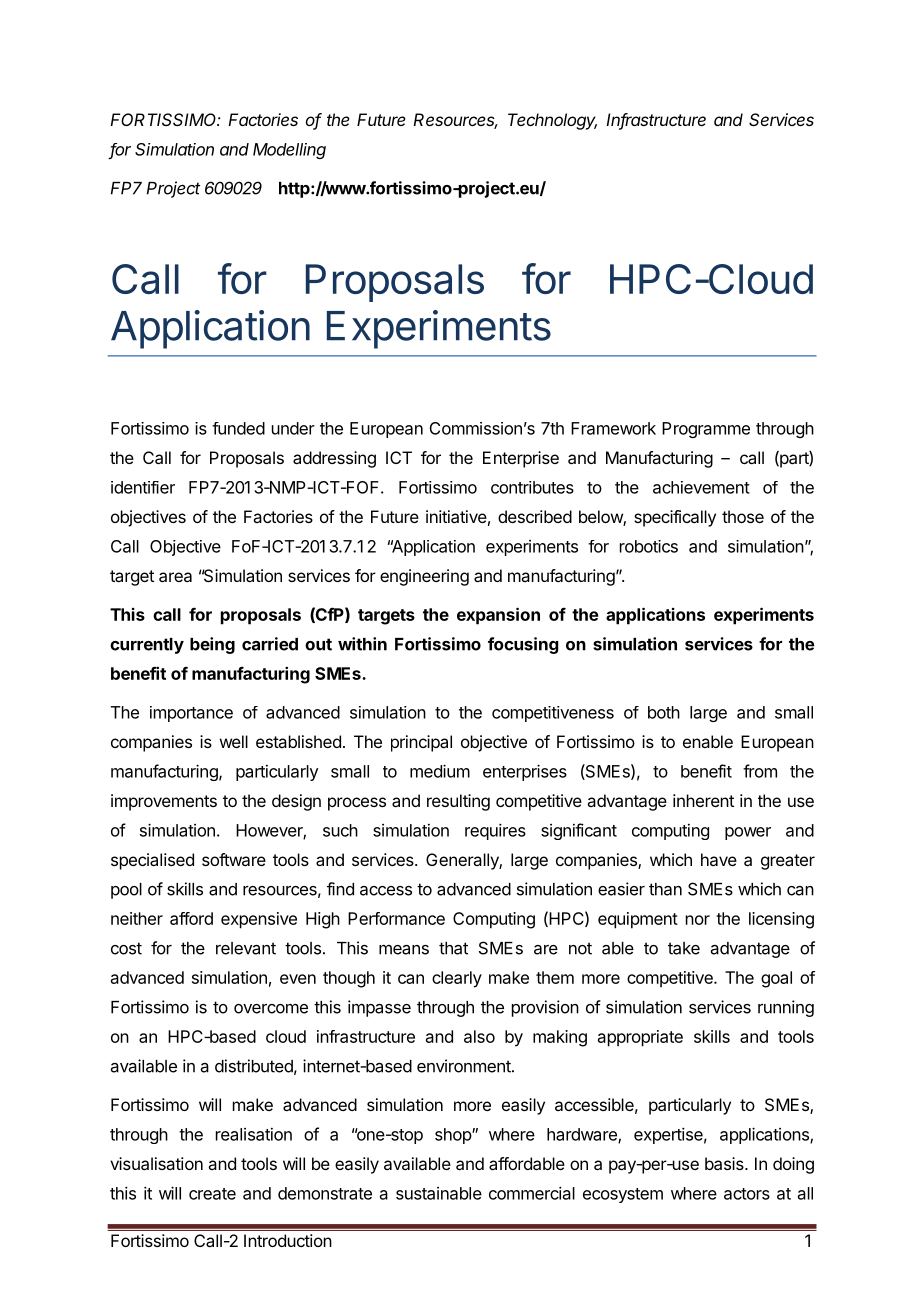 Image resolution: width=924 pixels, height=1308 pixels. Describe the element at coordinates (191, 714) in the screenshot. I see `importance` at that location.
